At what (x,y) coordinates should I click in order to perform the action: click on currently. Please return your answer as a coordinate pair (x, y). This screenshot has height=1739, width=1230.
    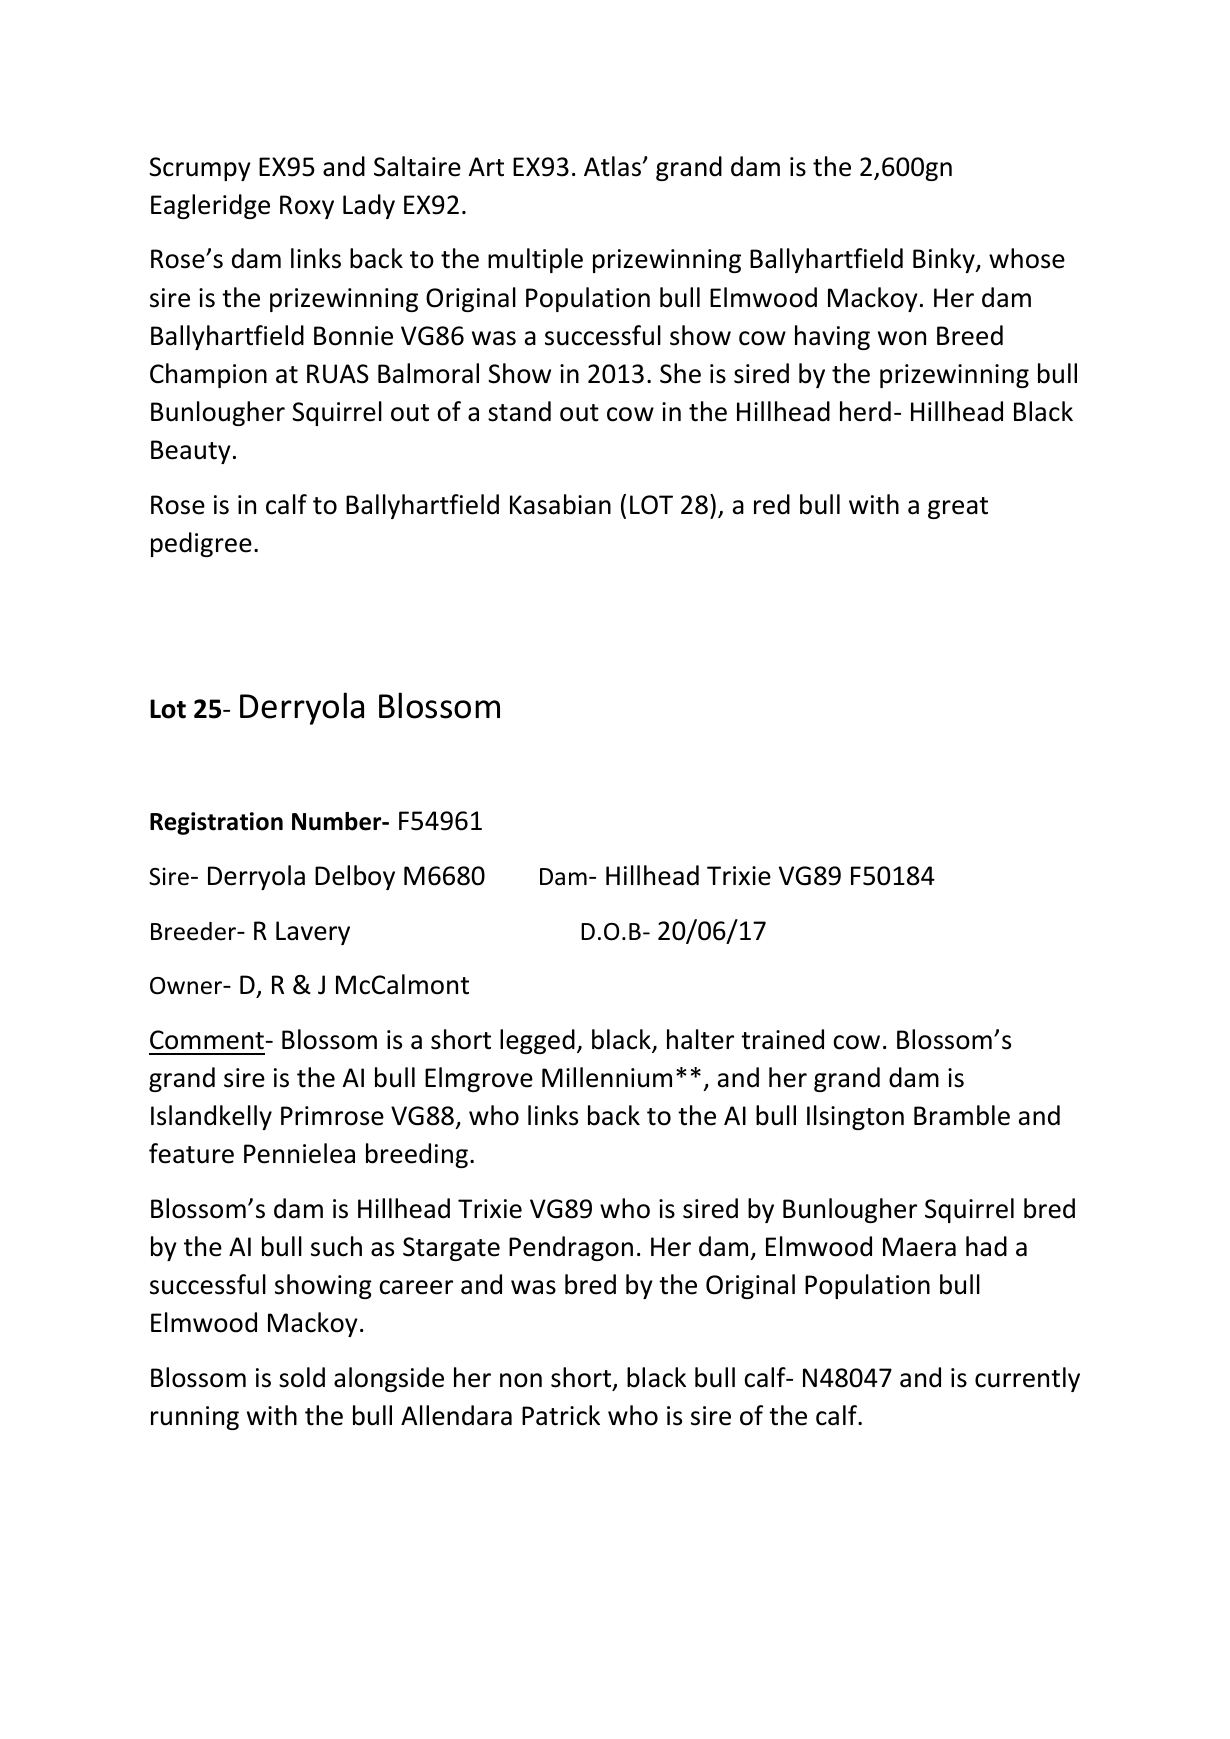
    Looking at the image, I should click on (1027, 1379).
